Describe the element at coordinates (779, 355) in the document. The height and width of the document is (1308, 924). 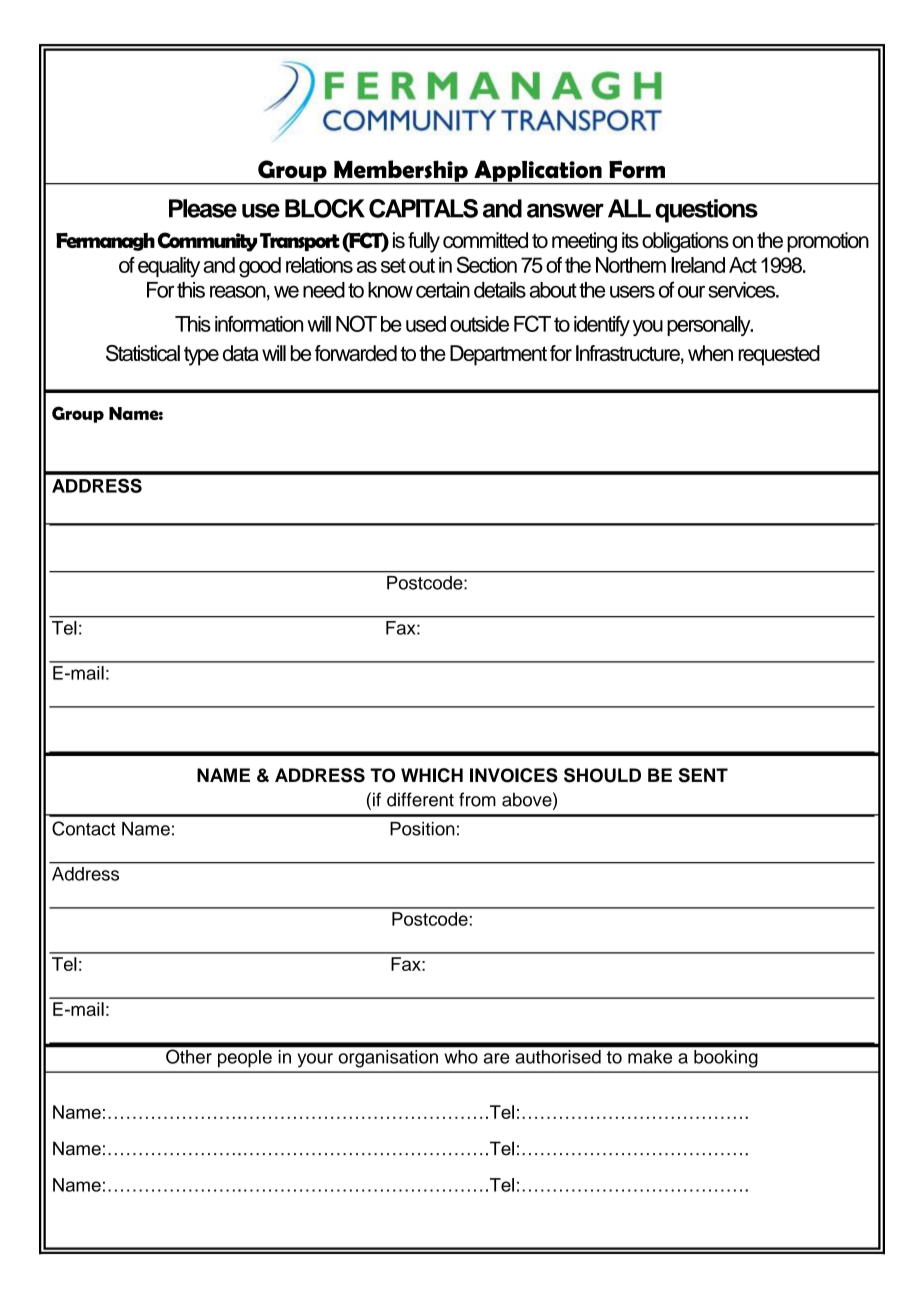
I see `requested` at that location.
